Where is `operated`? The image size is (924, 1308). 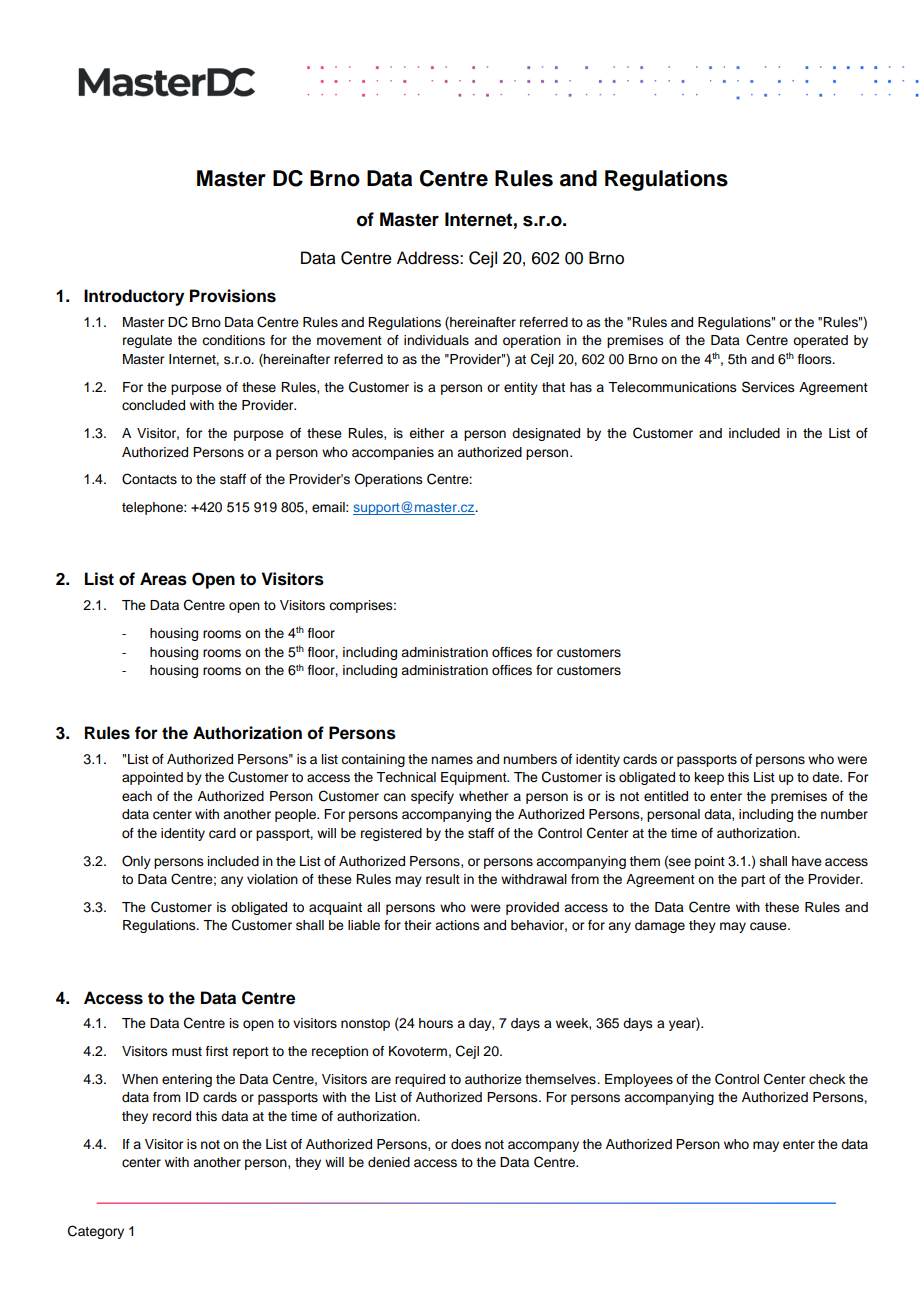 operated is located at coordinates (820, 341).
